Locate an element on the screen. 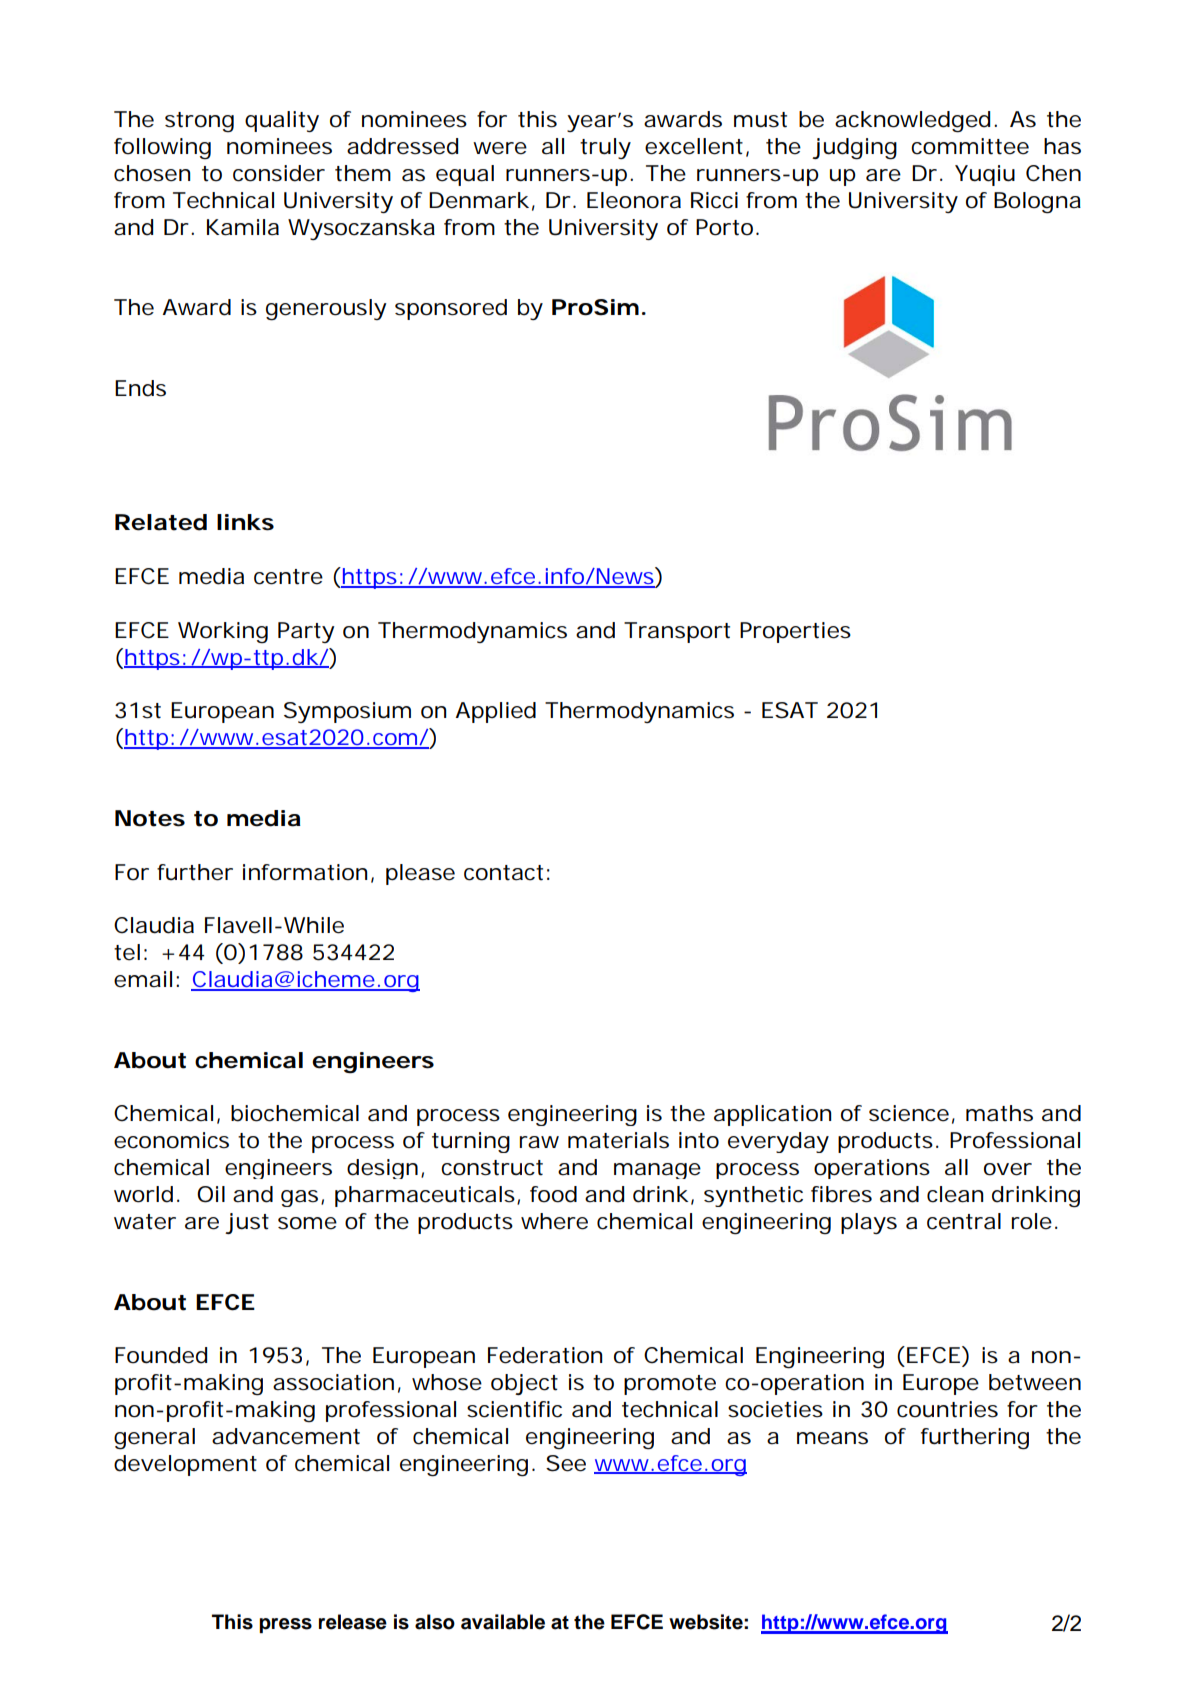 The height and width of the screenshot is (1692, 1196). truly is located at coordinates (605, 148).
